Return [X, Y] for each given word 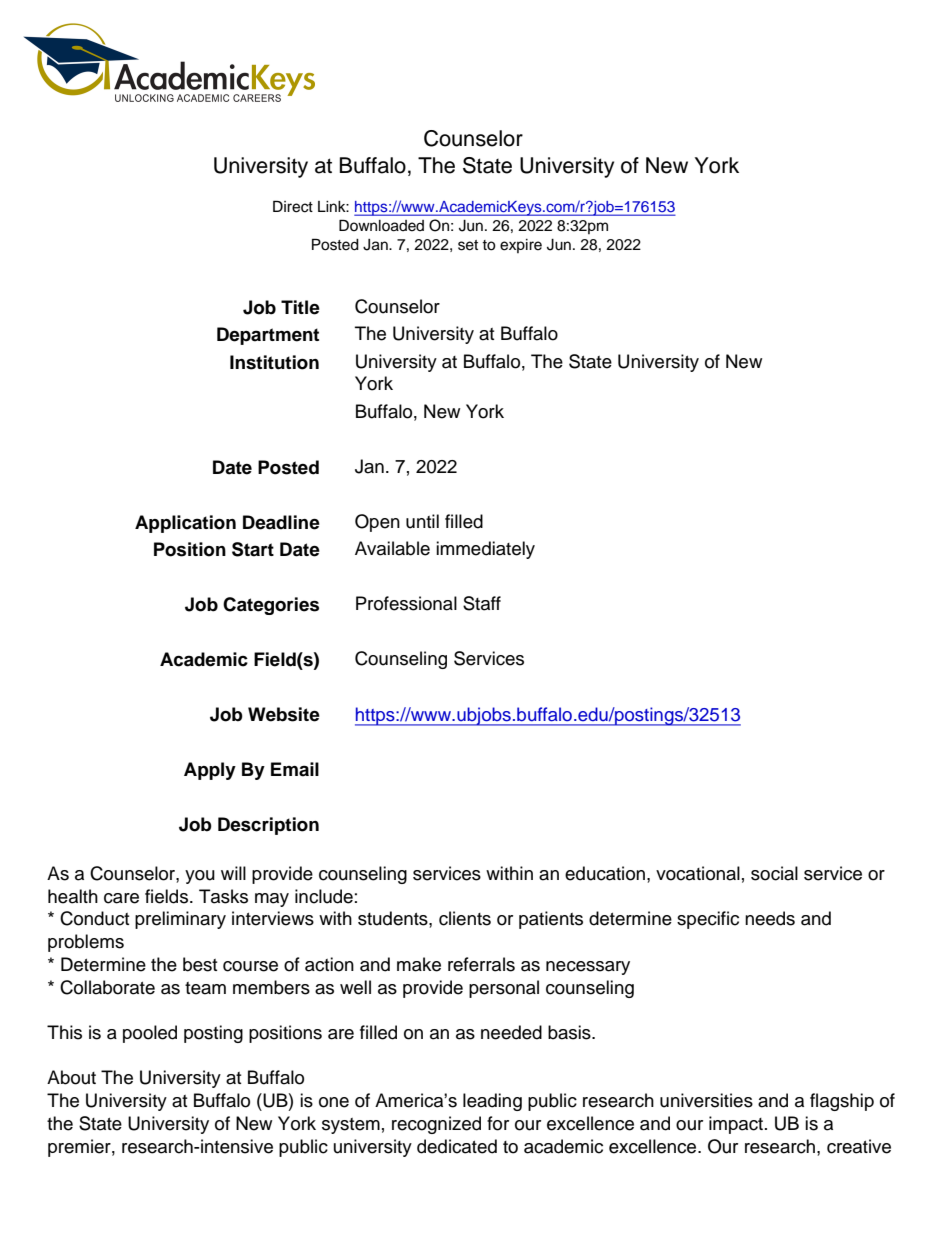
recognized [436, 1125]
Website [284, 714]
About [71, 1077]
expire [521, 246]
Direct [293, 206]
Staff [482, 603]
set [468, 245]
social [774, 873]
